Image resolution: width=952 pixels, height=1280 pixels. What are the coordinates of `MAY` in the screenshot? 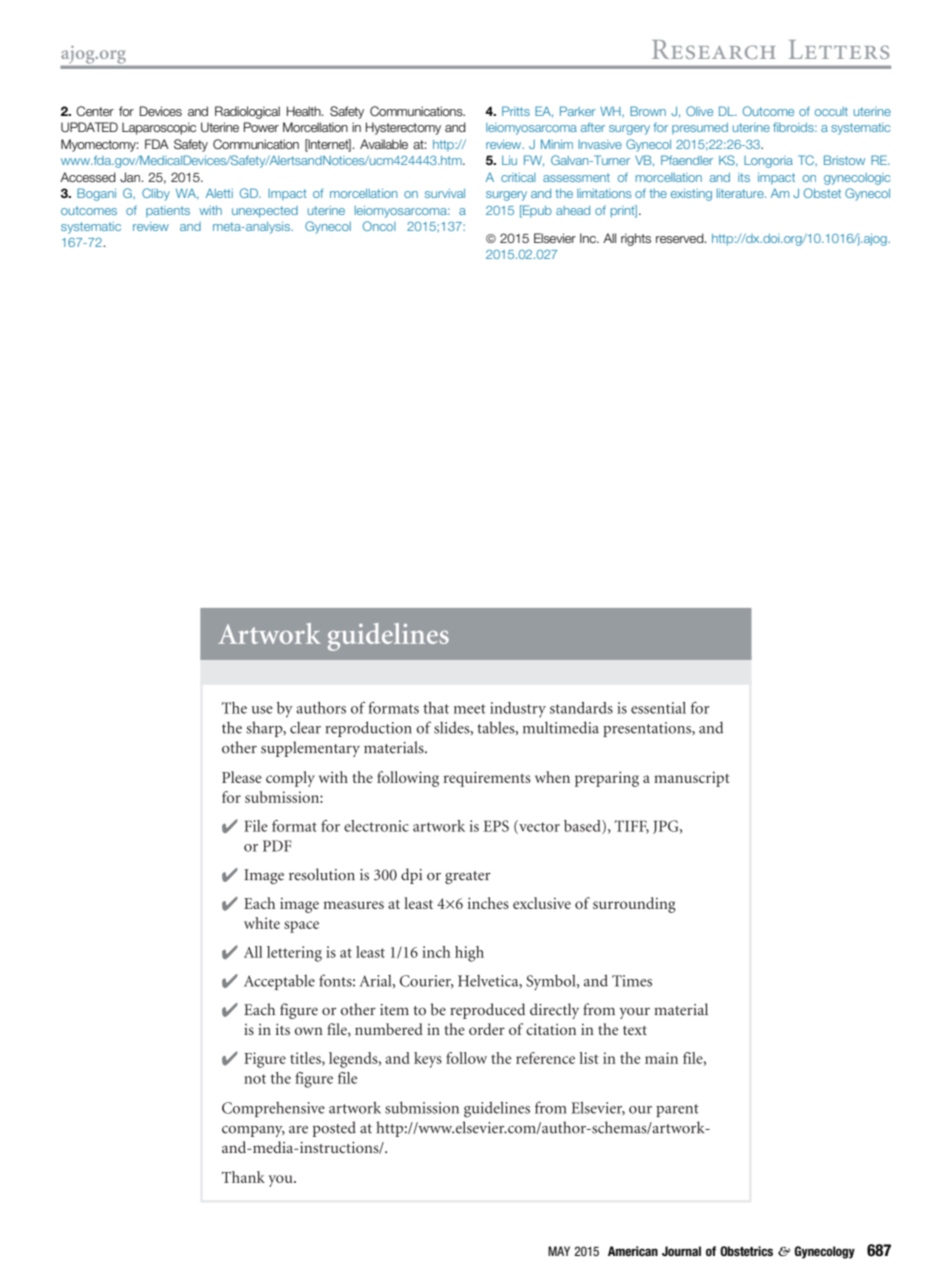 It's located at (559, 1251).
